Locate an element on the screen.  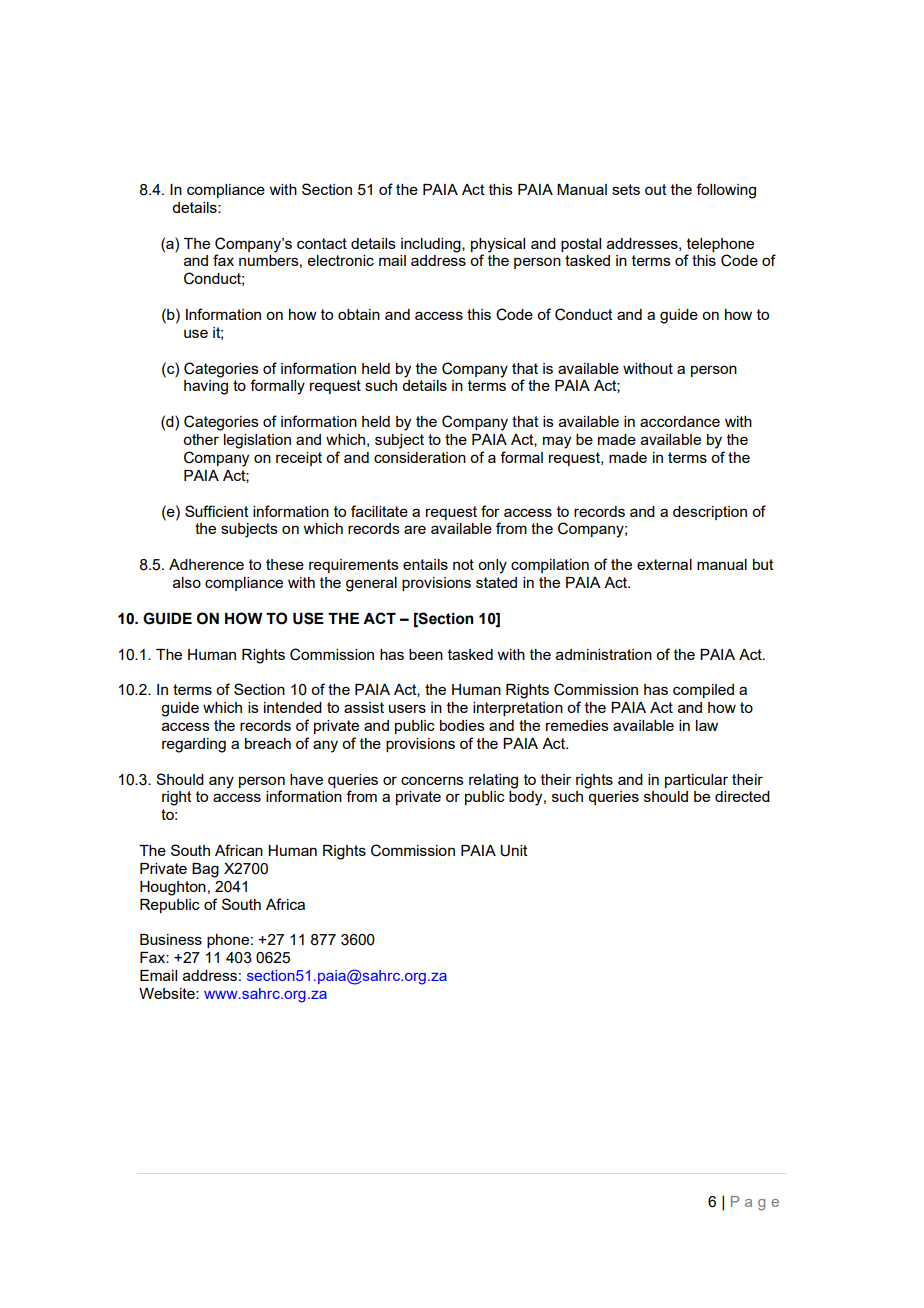
Page is located at coordinates (755, 1203).
